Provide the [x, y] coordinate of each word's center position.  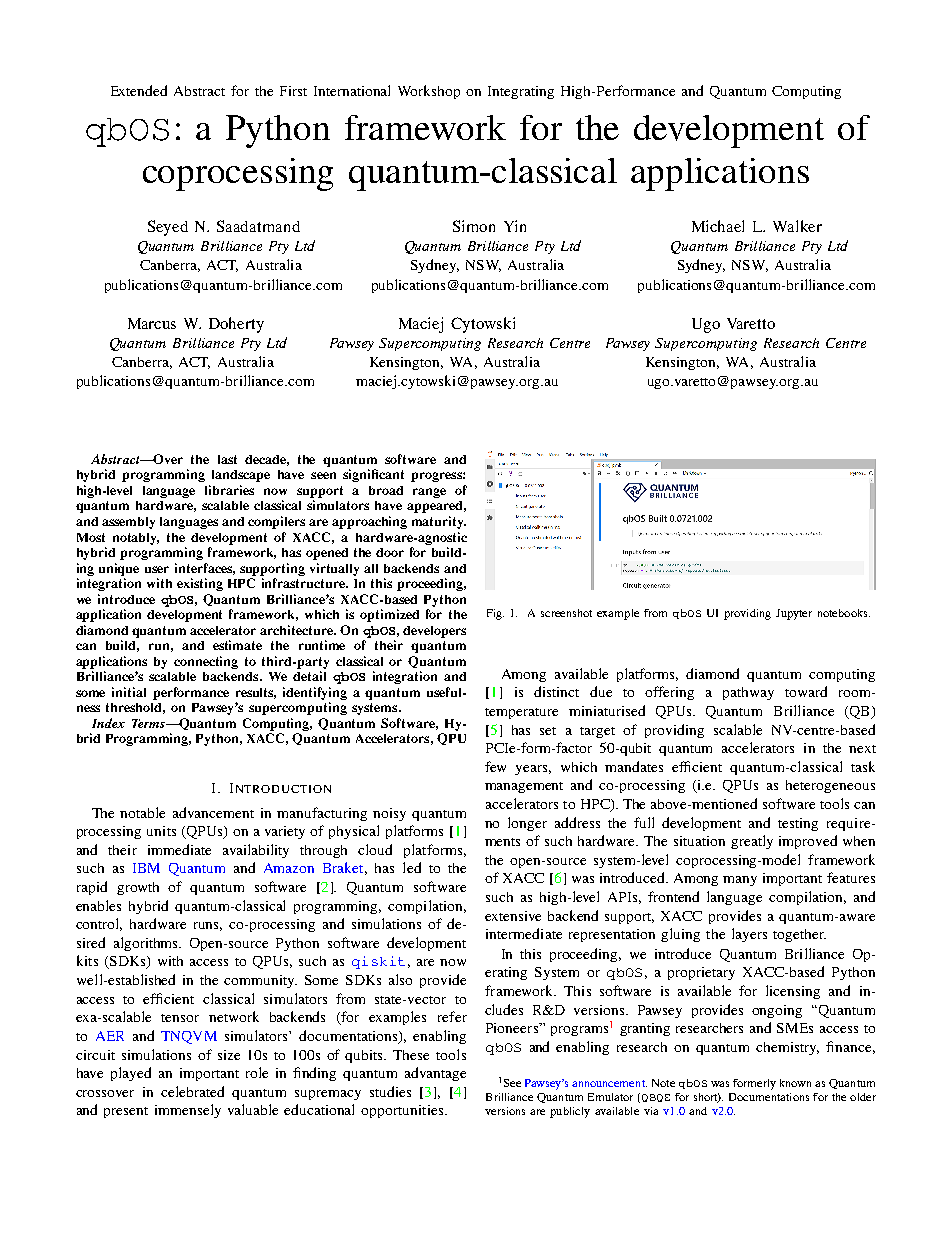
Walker [797, 226]
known [795, 1083]
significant [373, 475]
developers [434, 632]
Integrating [521, 92]
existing [200, 584]
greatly [752, 842]
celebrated [192, 1091]
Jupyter [794, 614]
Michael [718, 226]
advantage [435, 1074]
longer [527, 824]
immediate [179, 849]
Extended [139, 90]
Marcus [152, 323]
